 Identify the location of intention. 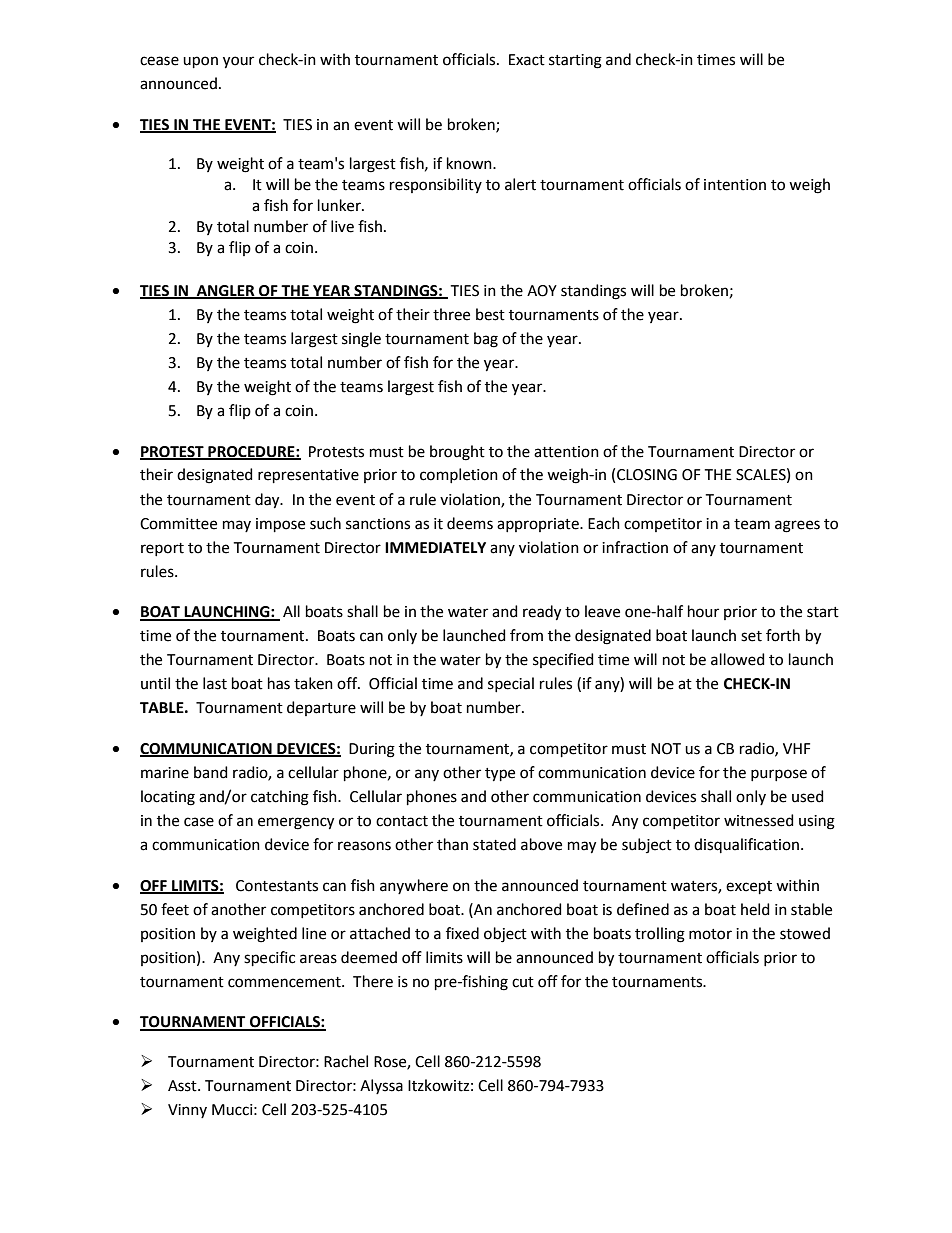
(735, 185).
